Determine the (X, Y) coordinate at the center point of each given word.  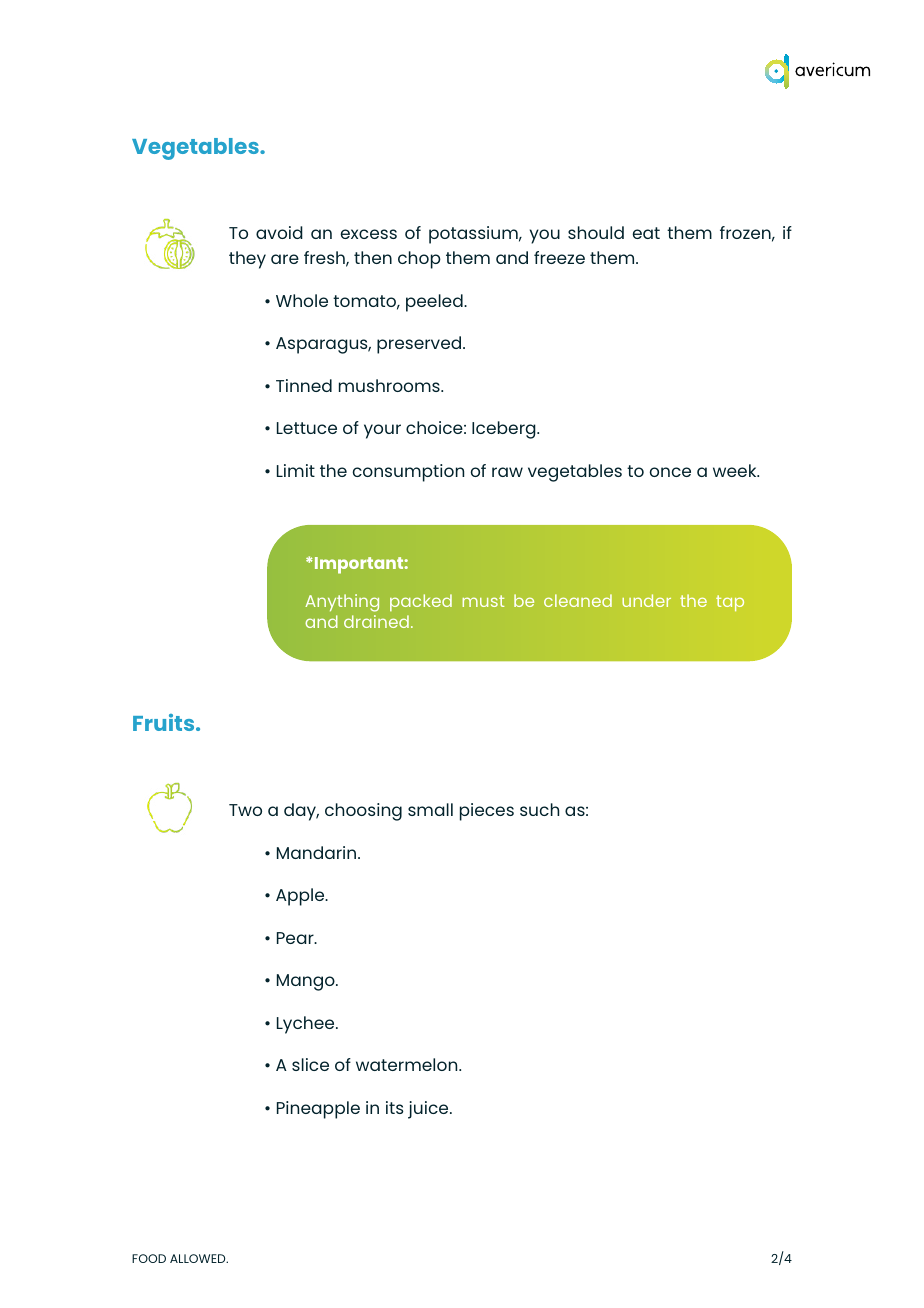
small (430, 809)
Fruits (165, 722)
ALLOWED (199, 1258)
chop (419, 260)
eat (646, 233)
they (247, 260)
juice (429, 1110)
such (539, 809)
